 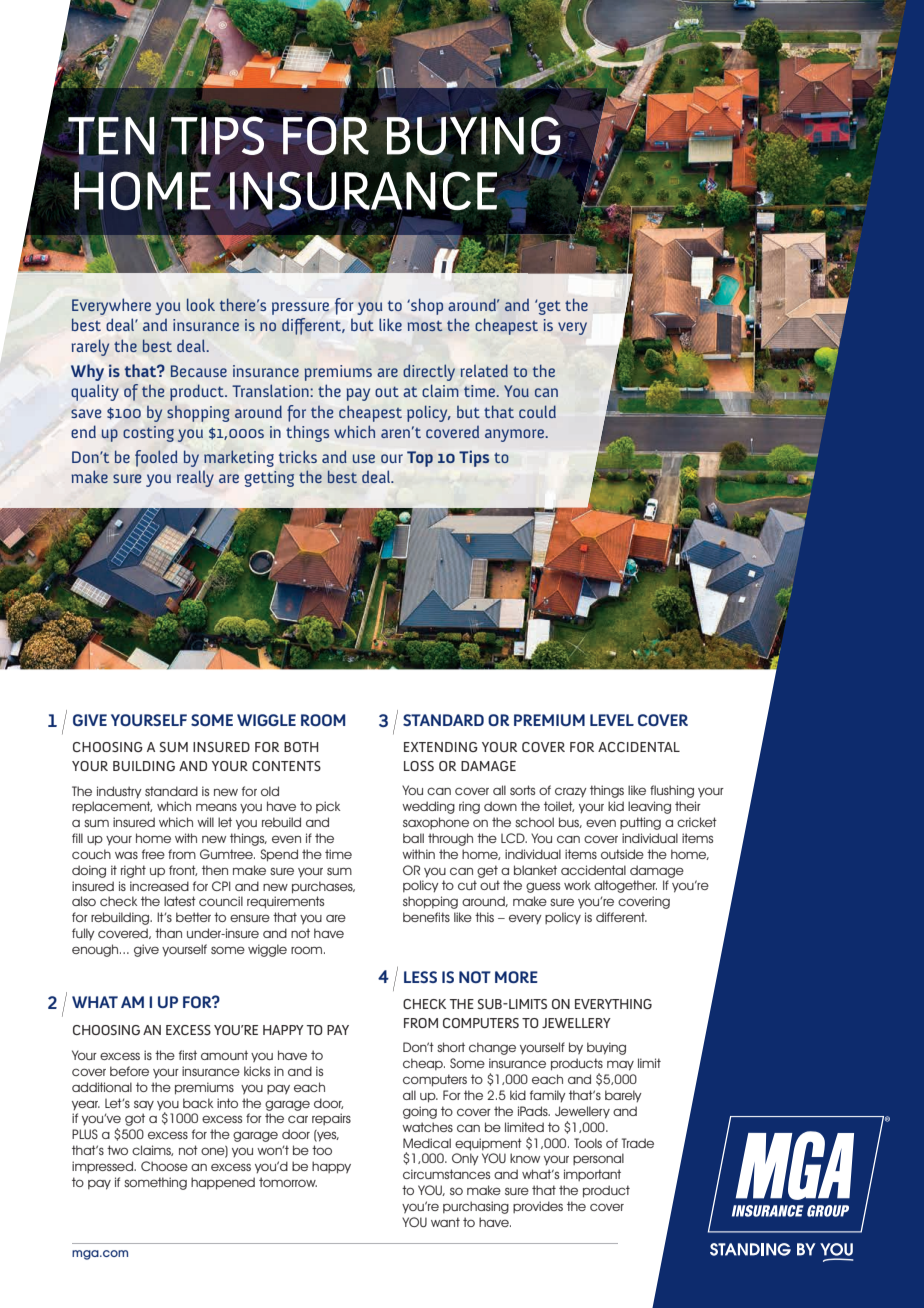 I want to click on may, so click(x=620, y=1066).
